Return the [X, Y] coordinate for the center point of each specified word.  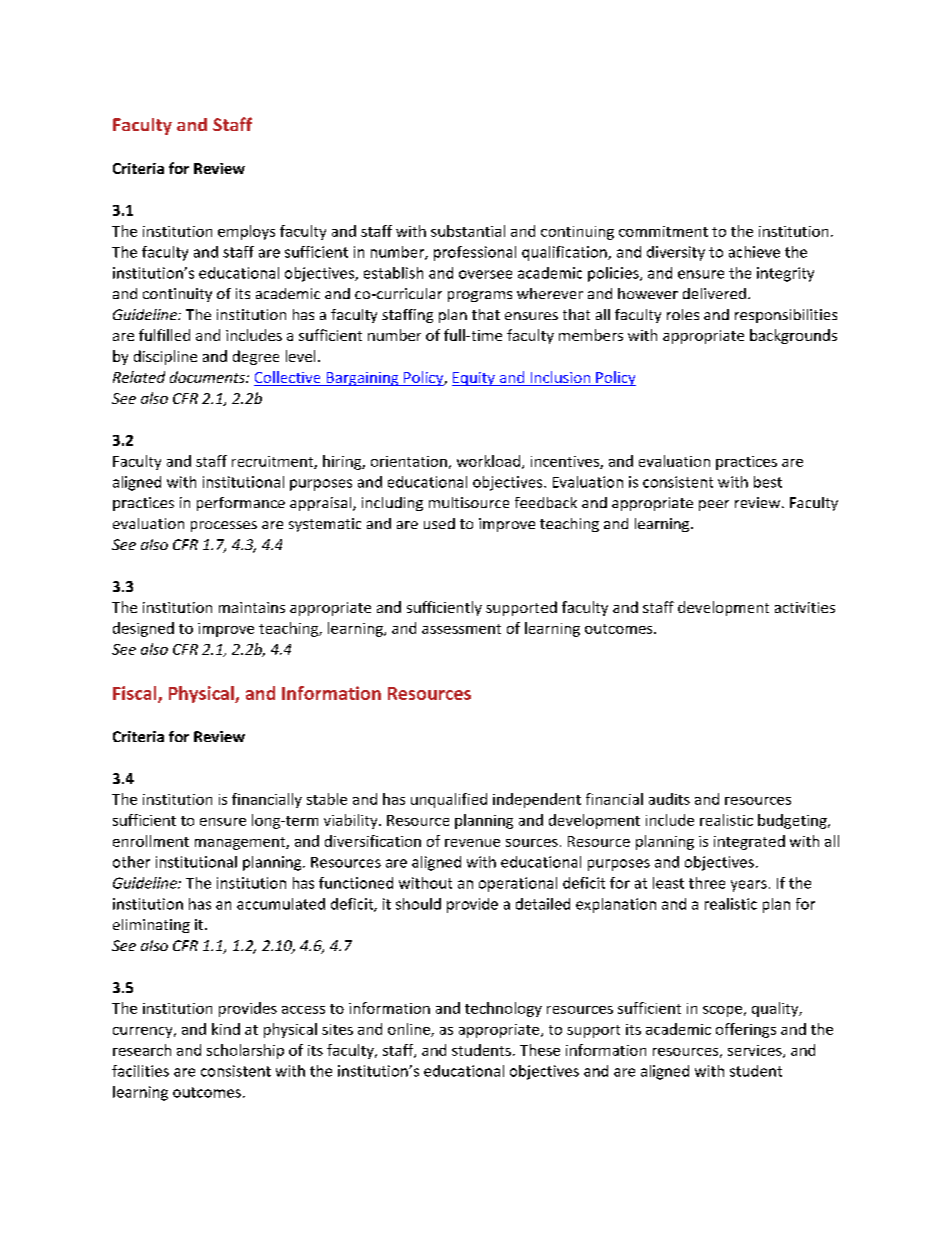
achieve [754, 252]
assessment [461, 629]
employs [246, 232]
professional [475, 253]
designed [143, 629]
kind [226, 1029]
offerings [746, 1030]
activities [805, 607]
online [410, 1030]
